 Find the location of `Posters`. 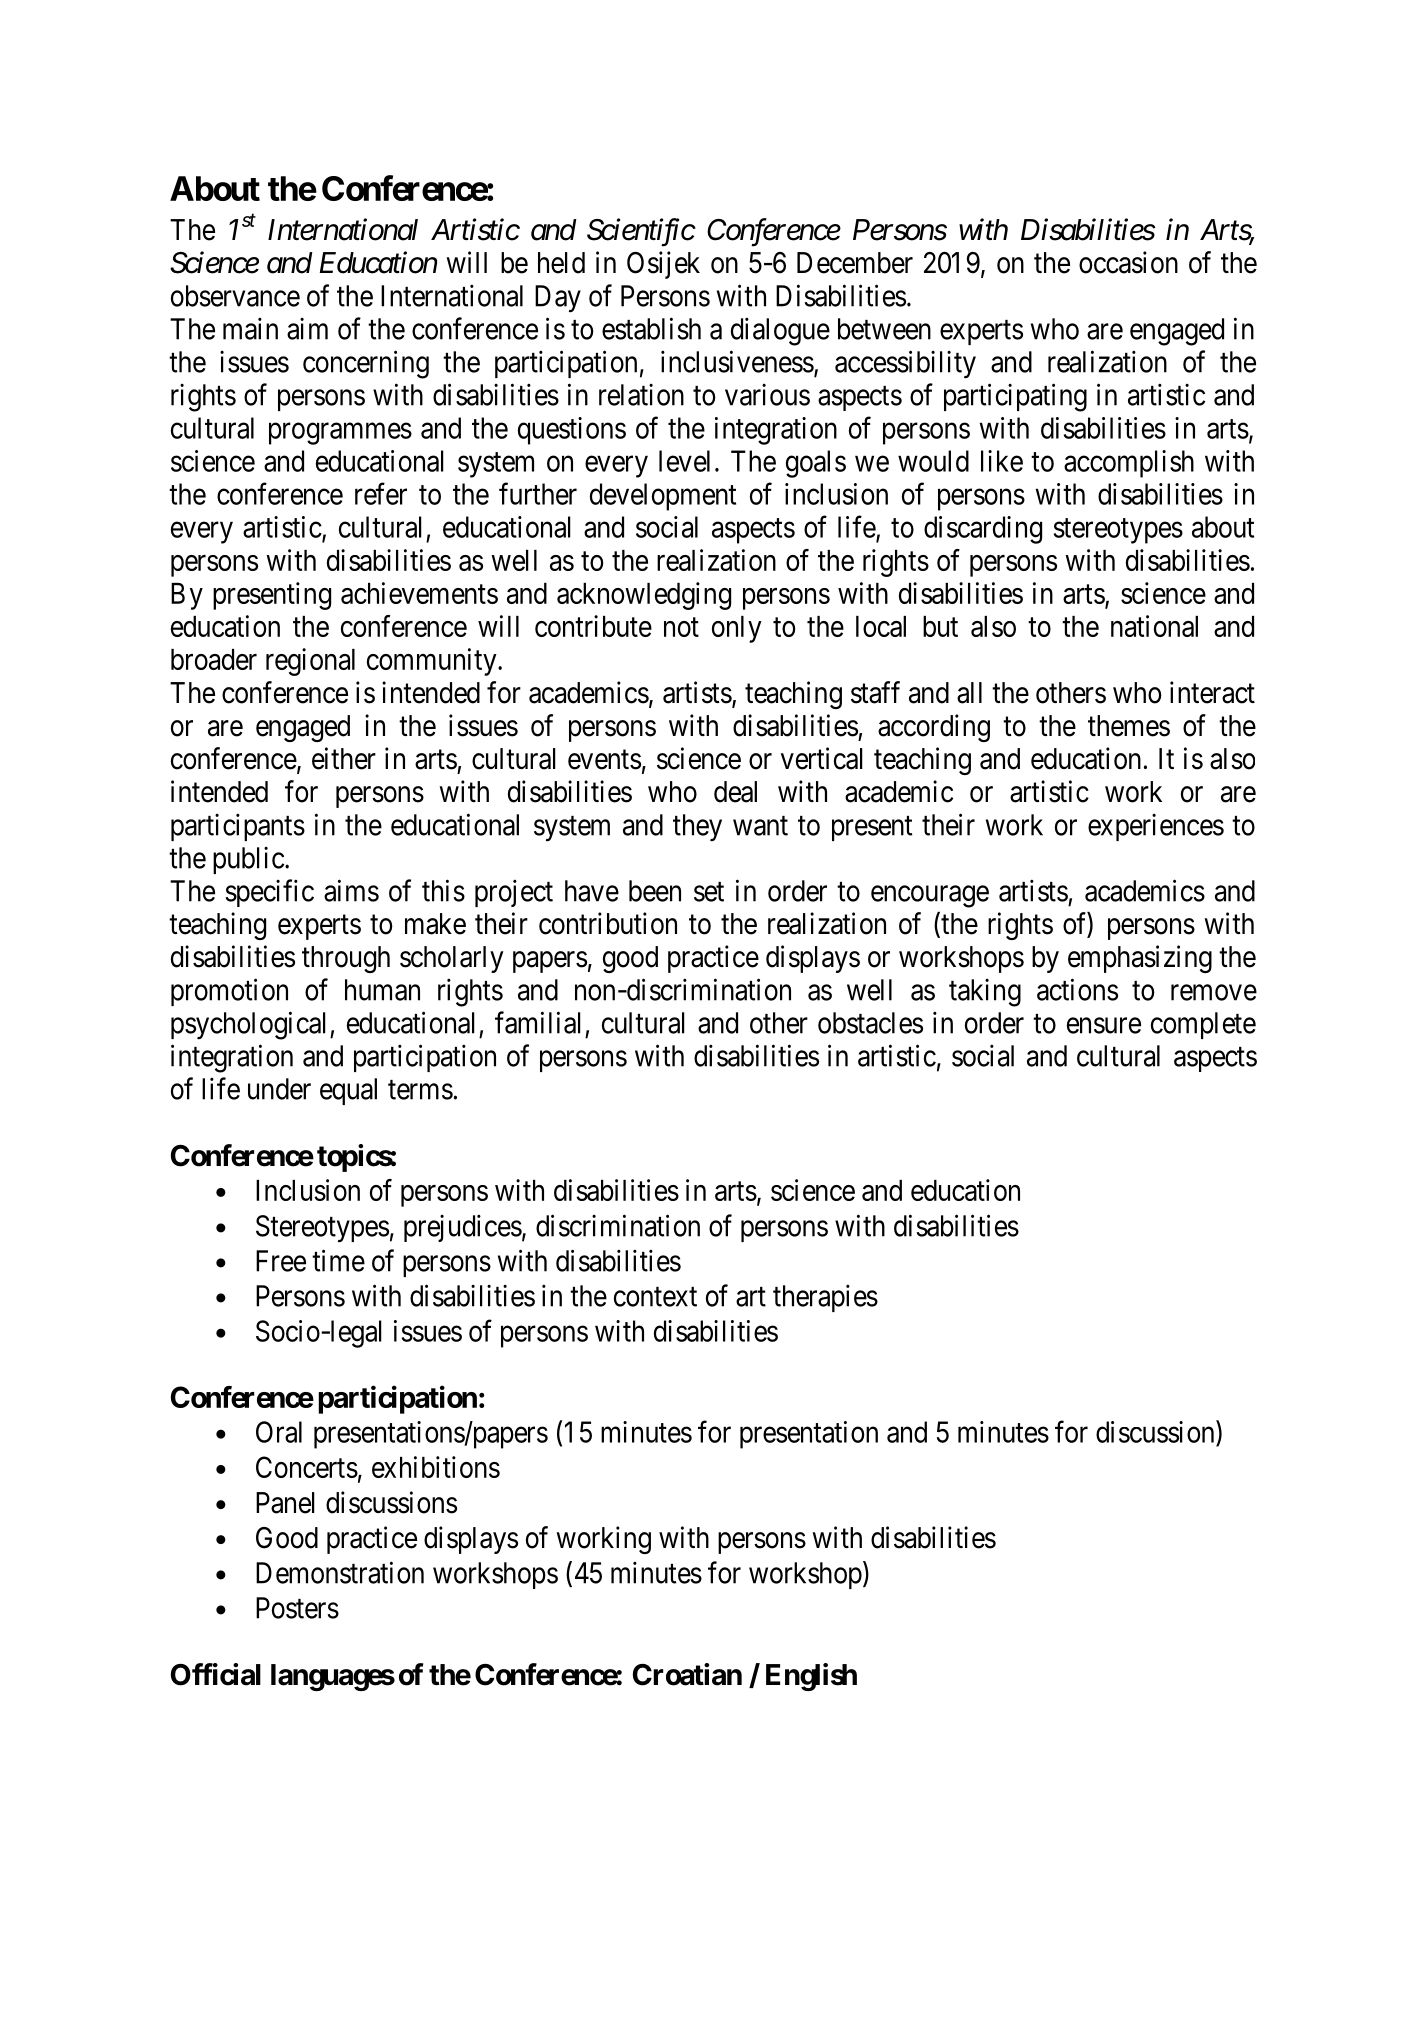

Posters is located at coordinates (297, 1608).
